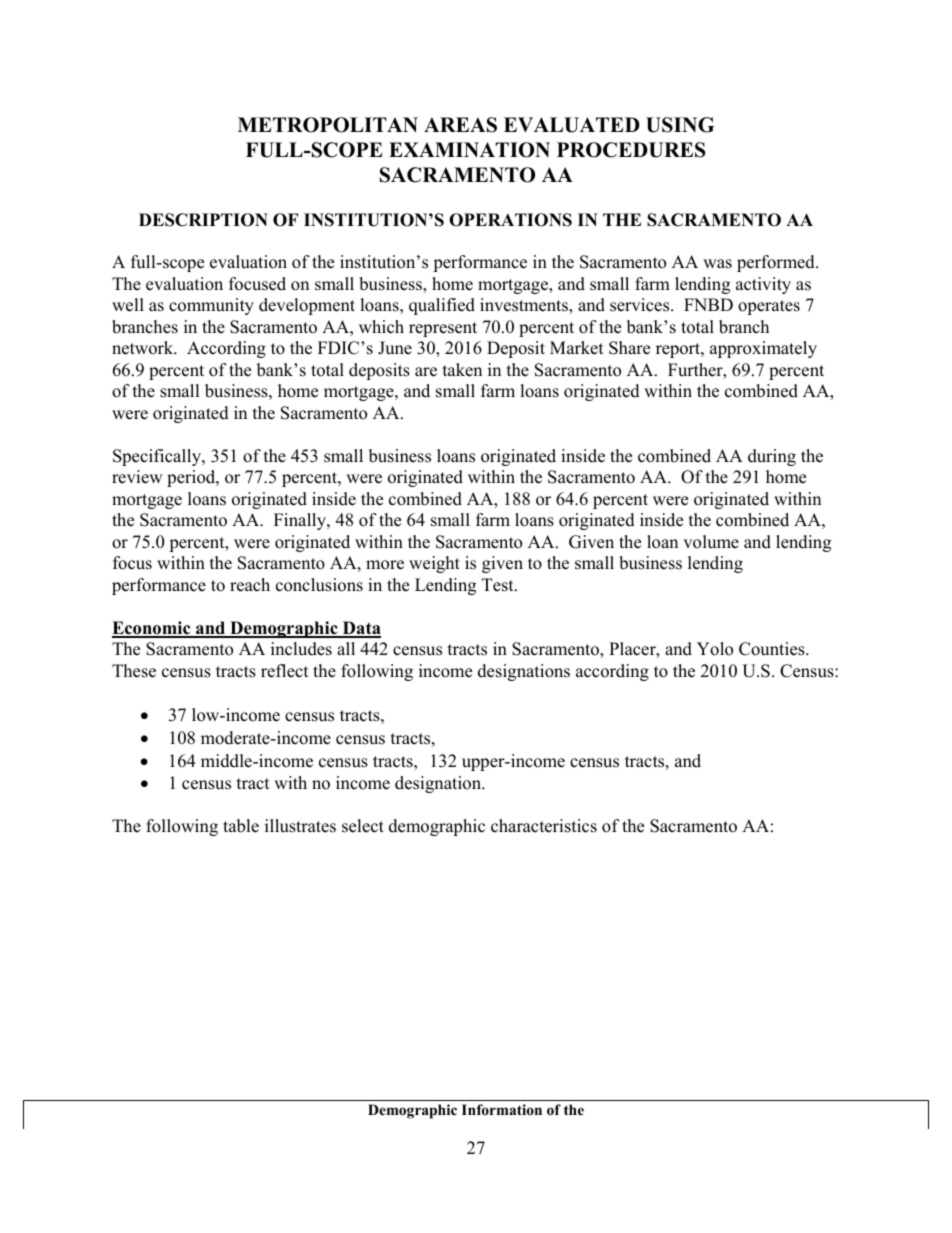 Image resolution: width=952 pixels, height=1233 pixels. What do you see at coordinates (680, 125) in the document?
I see `USING` at bounding box center [680, 125].
